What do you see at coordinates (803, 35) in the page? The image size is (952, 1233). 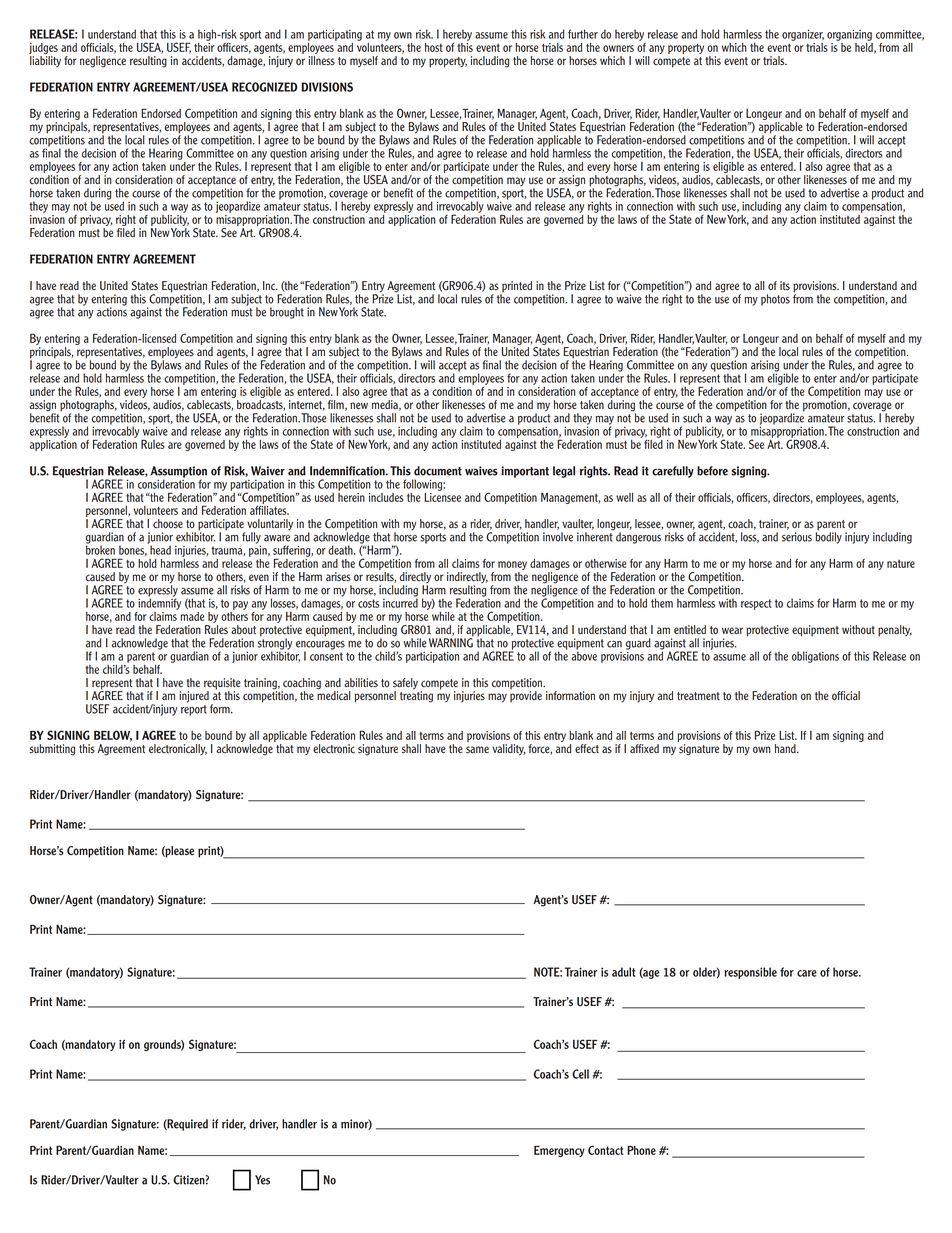 I see `organizer` at bounding box center [803, 35].
